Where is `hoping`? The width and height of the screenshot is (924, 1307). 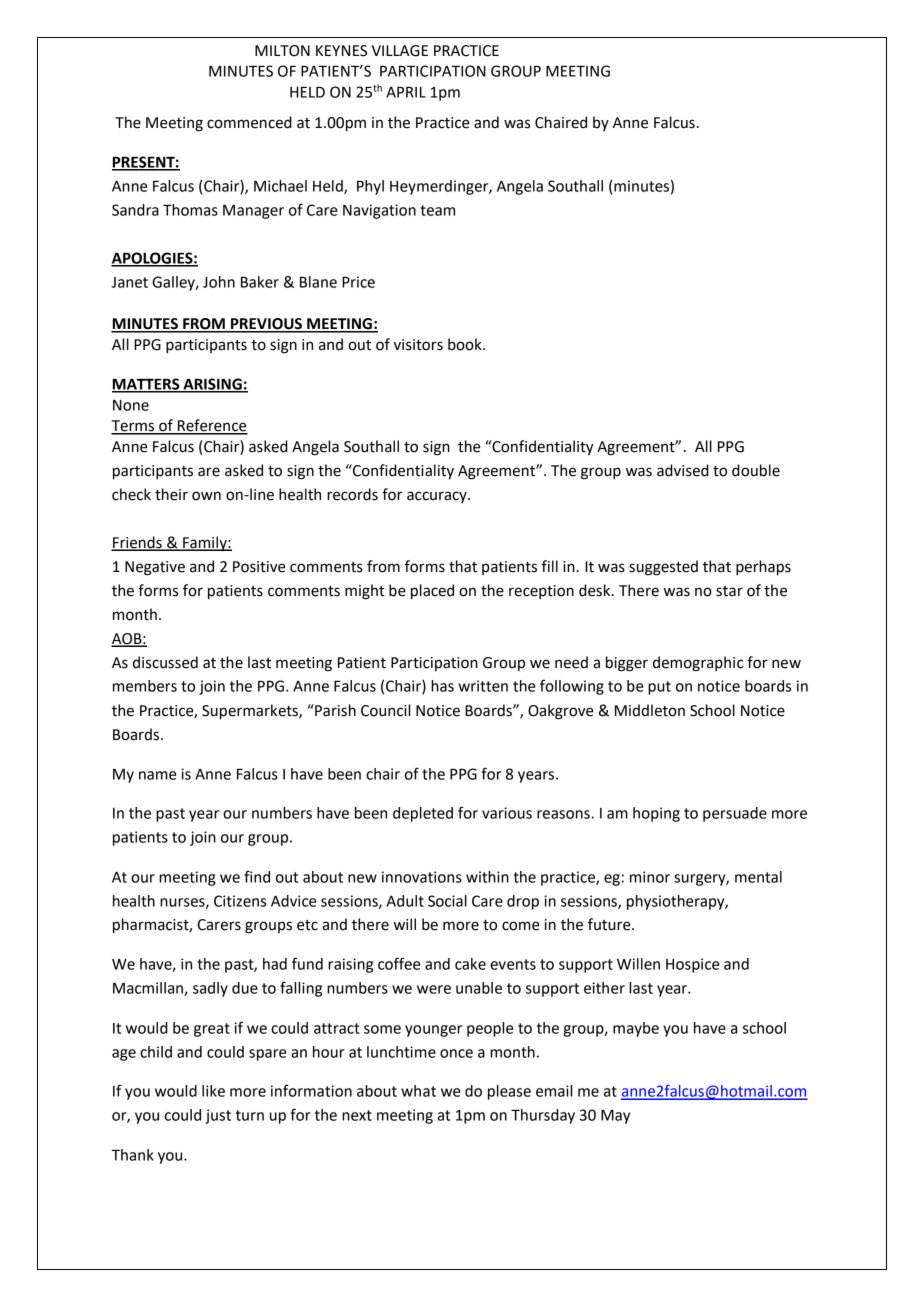
hoping is located at coordinates (656, 814).
